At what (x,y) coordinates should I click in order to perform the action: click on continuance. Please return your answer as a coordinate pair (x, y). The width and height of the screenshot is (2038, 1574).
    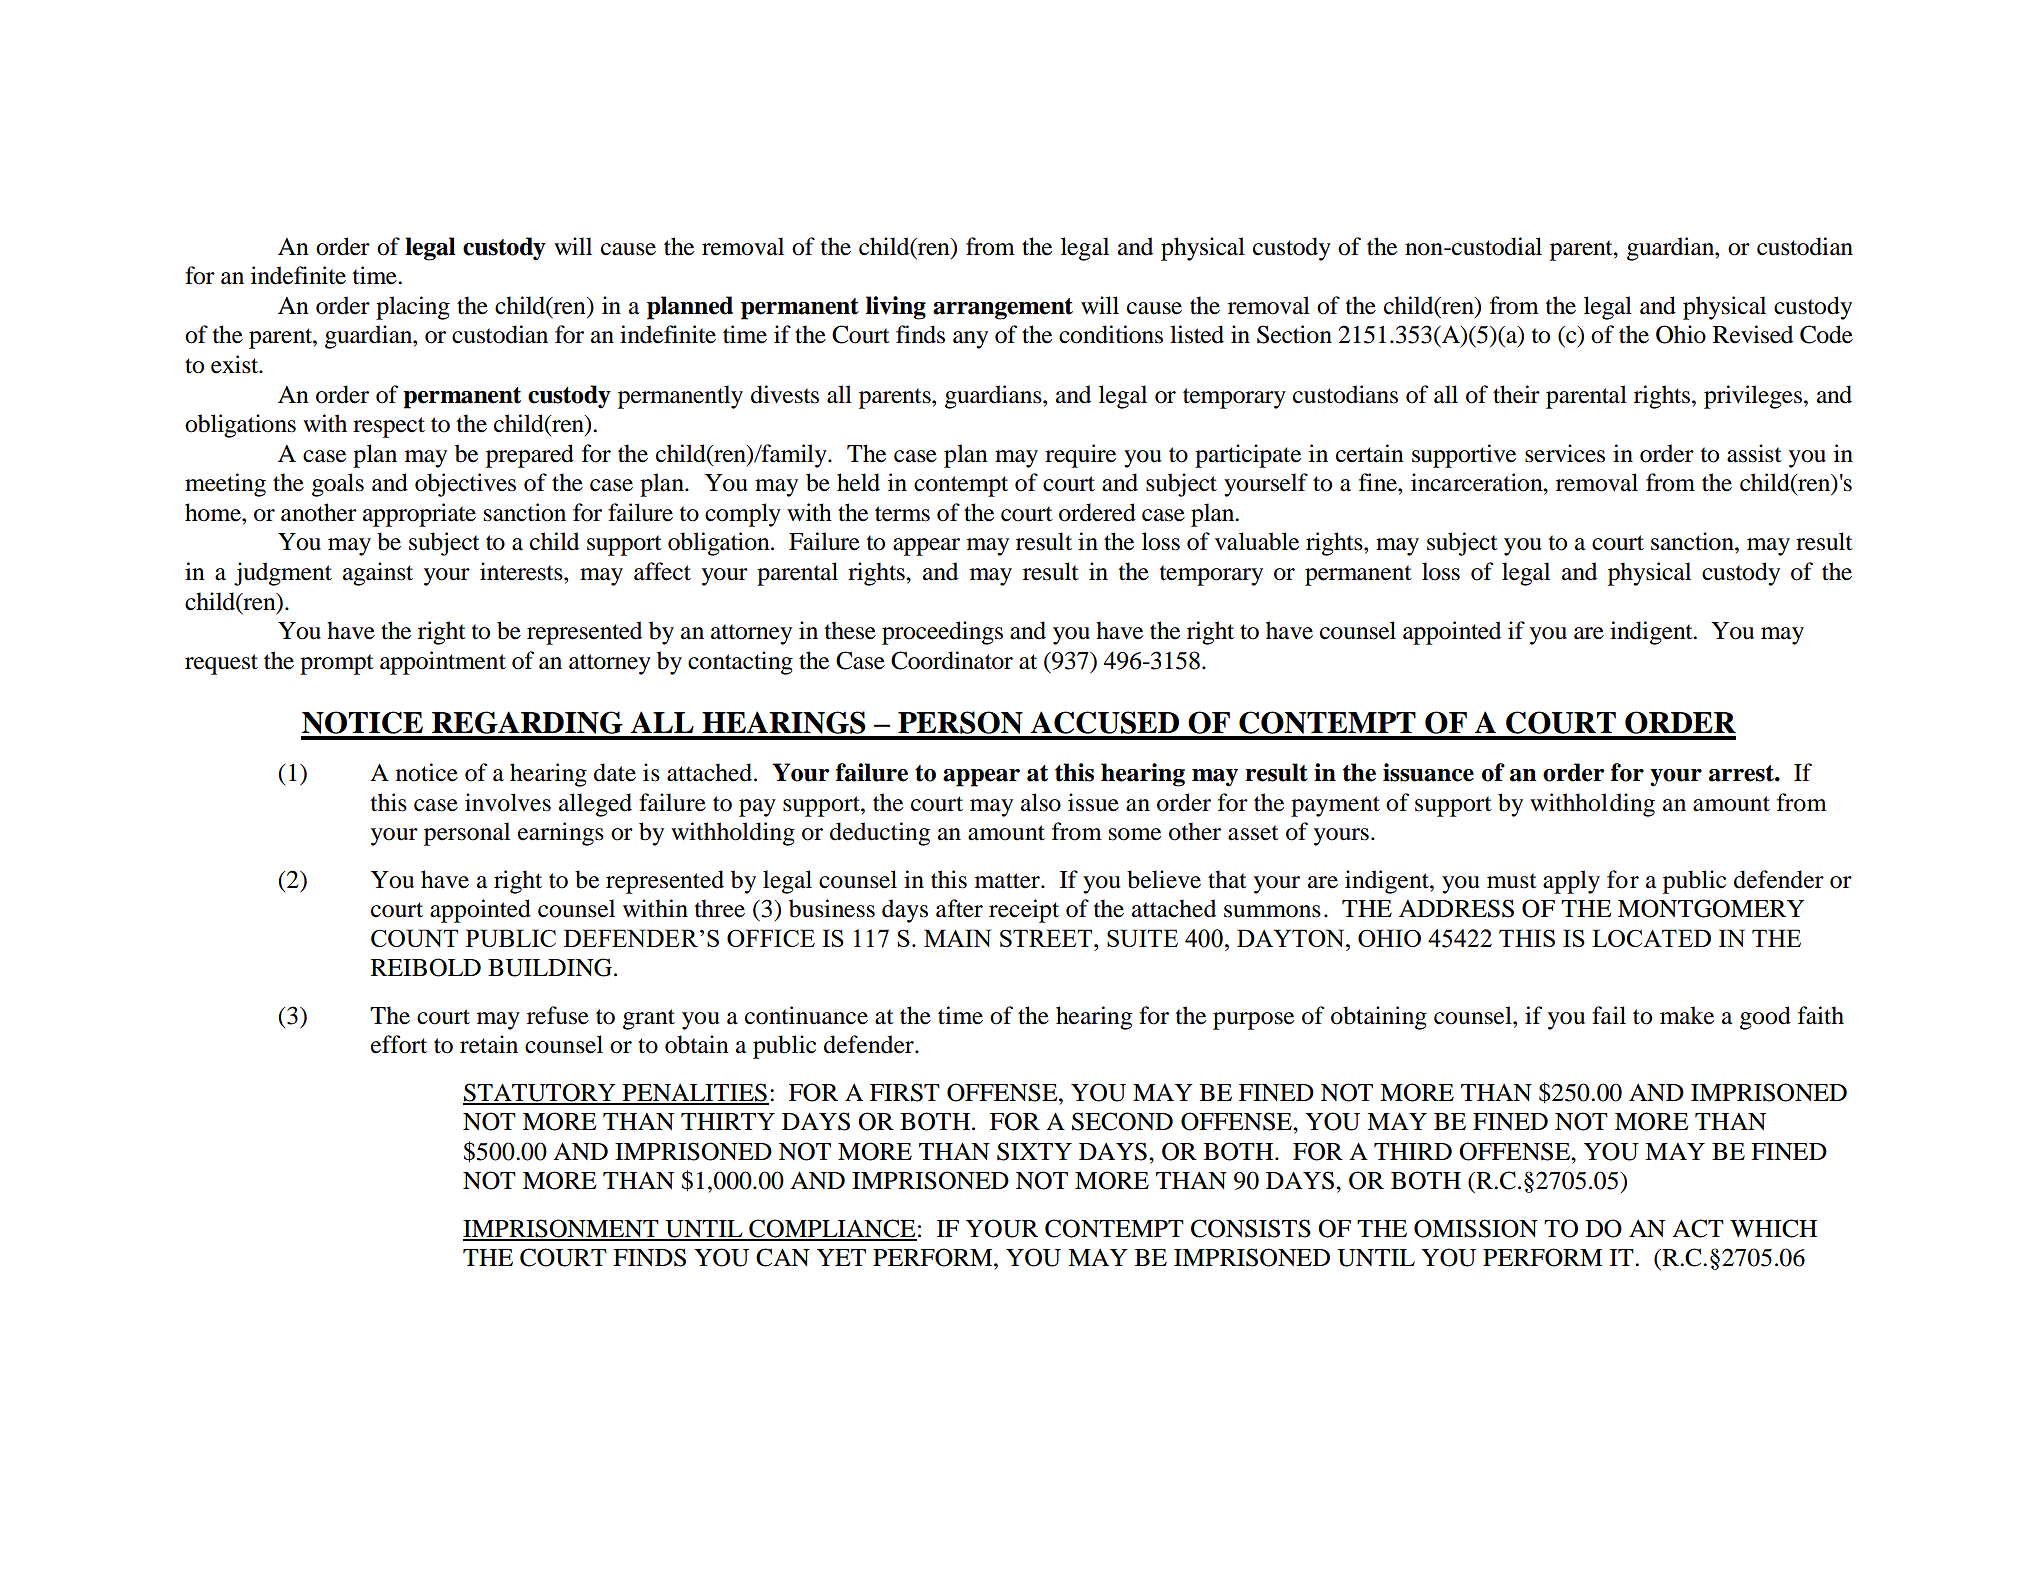
    Looking at the image, I should click on (806, 1015).
